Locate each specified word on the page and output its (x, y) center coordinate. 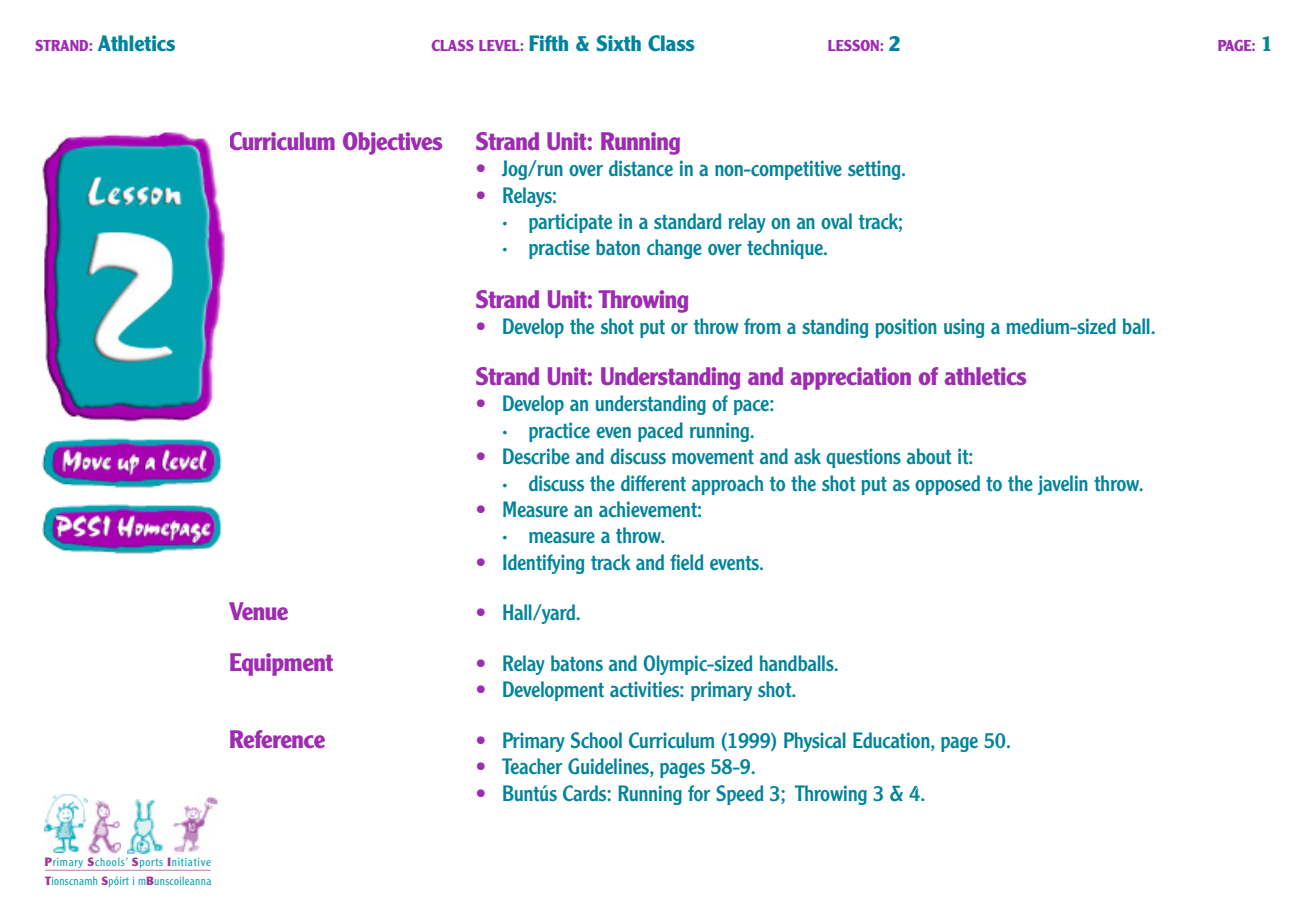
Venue (258, 611)
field (687, 562)
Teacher (532, 766)
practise (559, 249)
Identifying (543, 564)
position (906, 328)
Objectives (392, 143)
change (674, 249)
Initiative (189, 861)
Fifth (548, 43)
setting (875, 170)
